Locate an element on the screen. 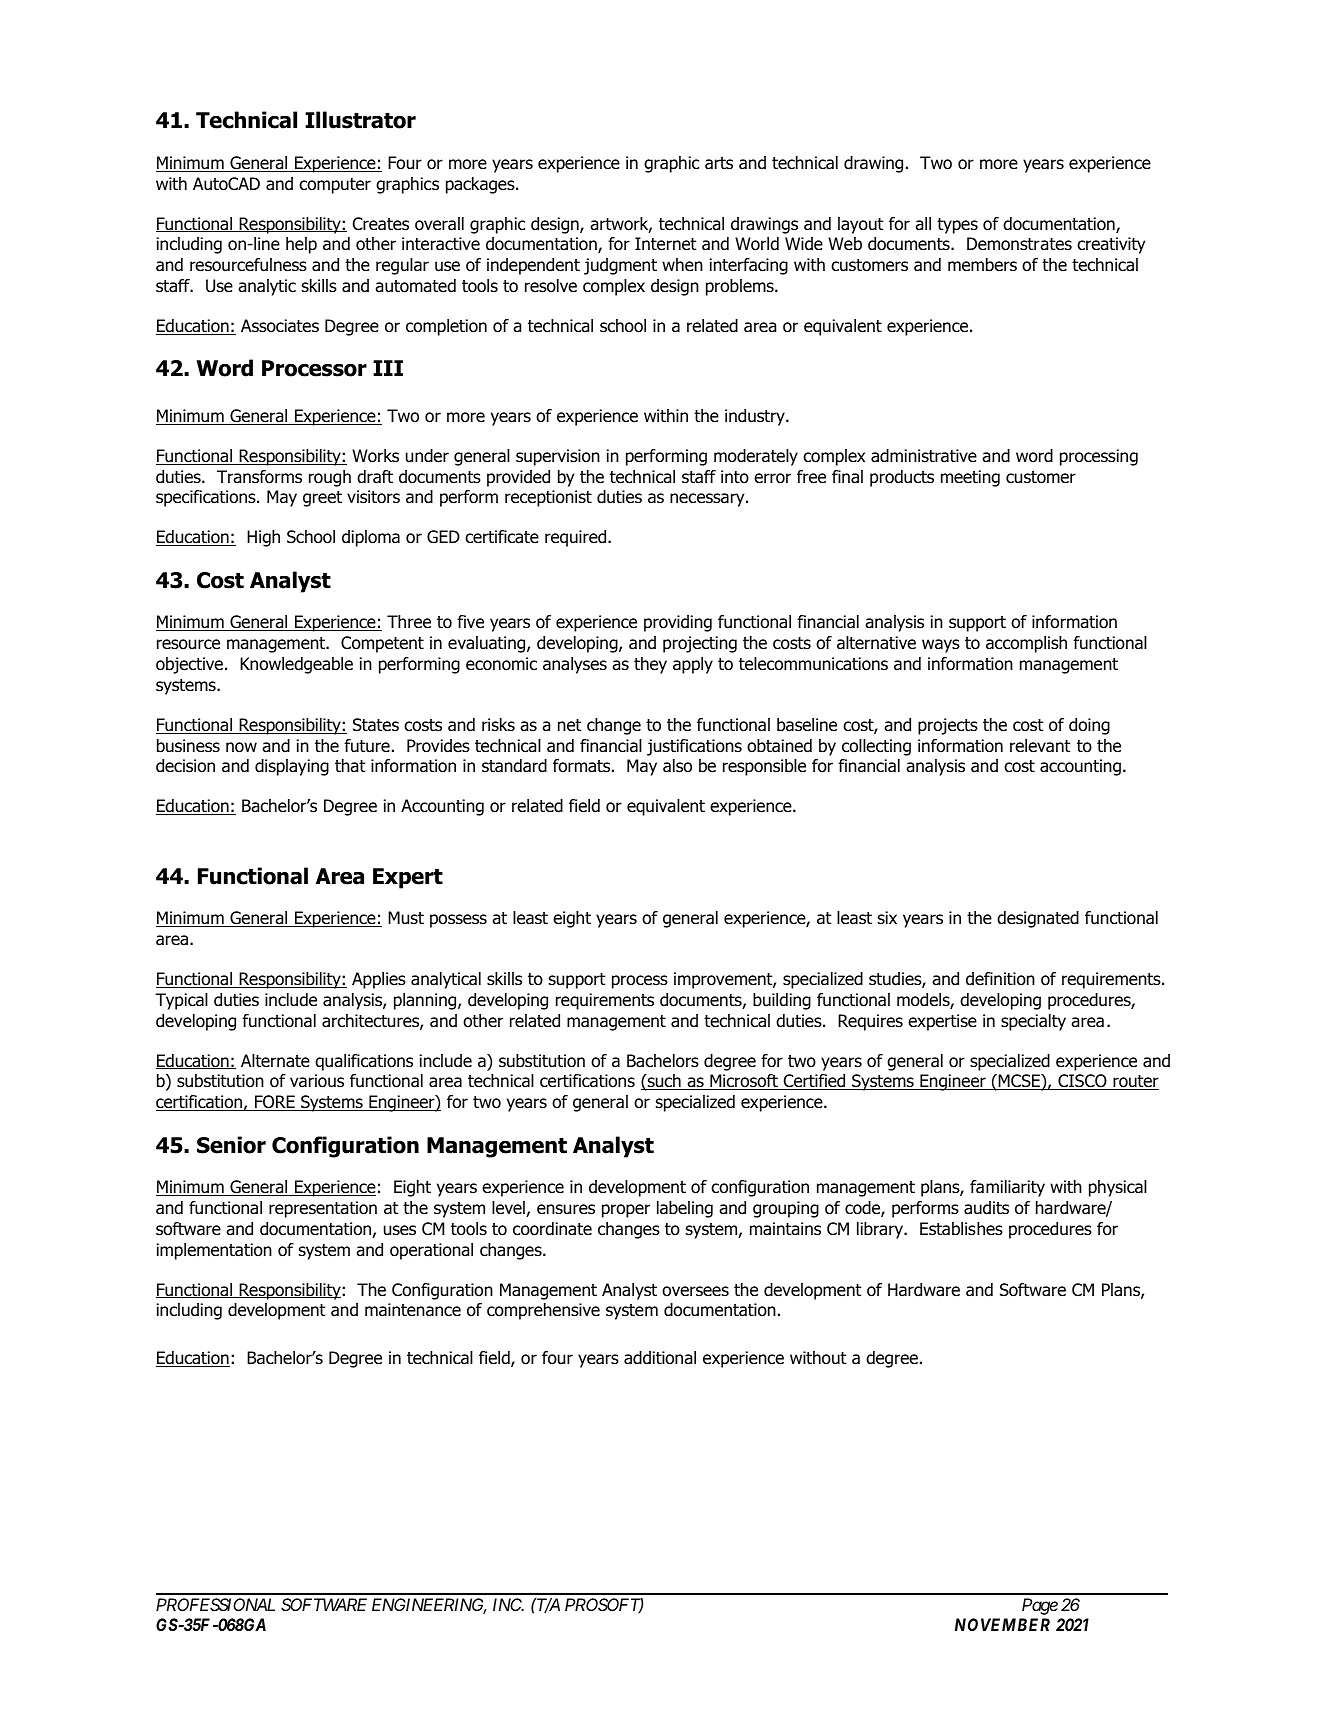 This screenshot has width=1324, height=1713. audits is located at coordinates (986, 1208).
